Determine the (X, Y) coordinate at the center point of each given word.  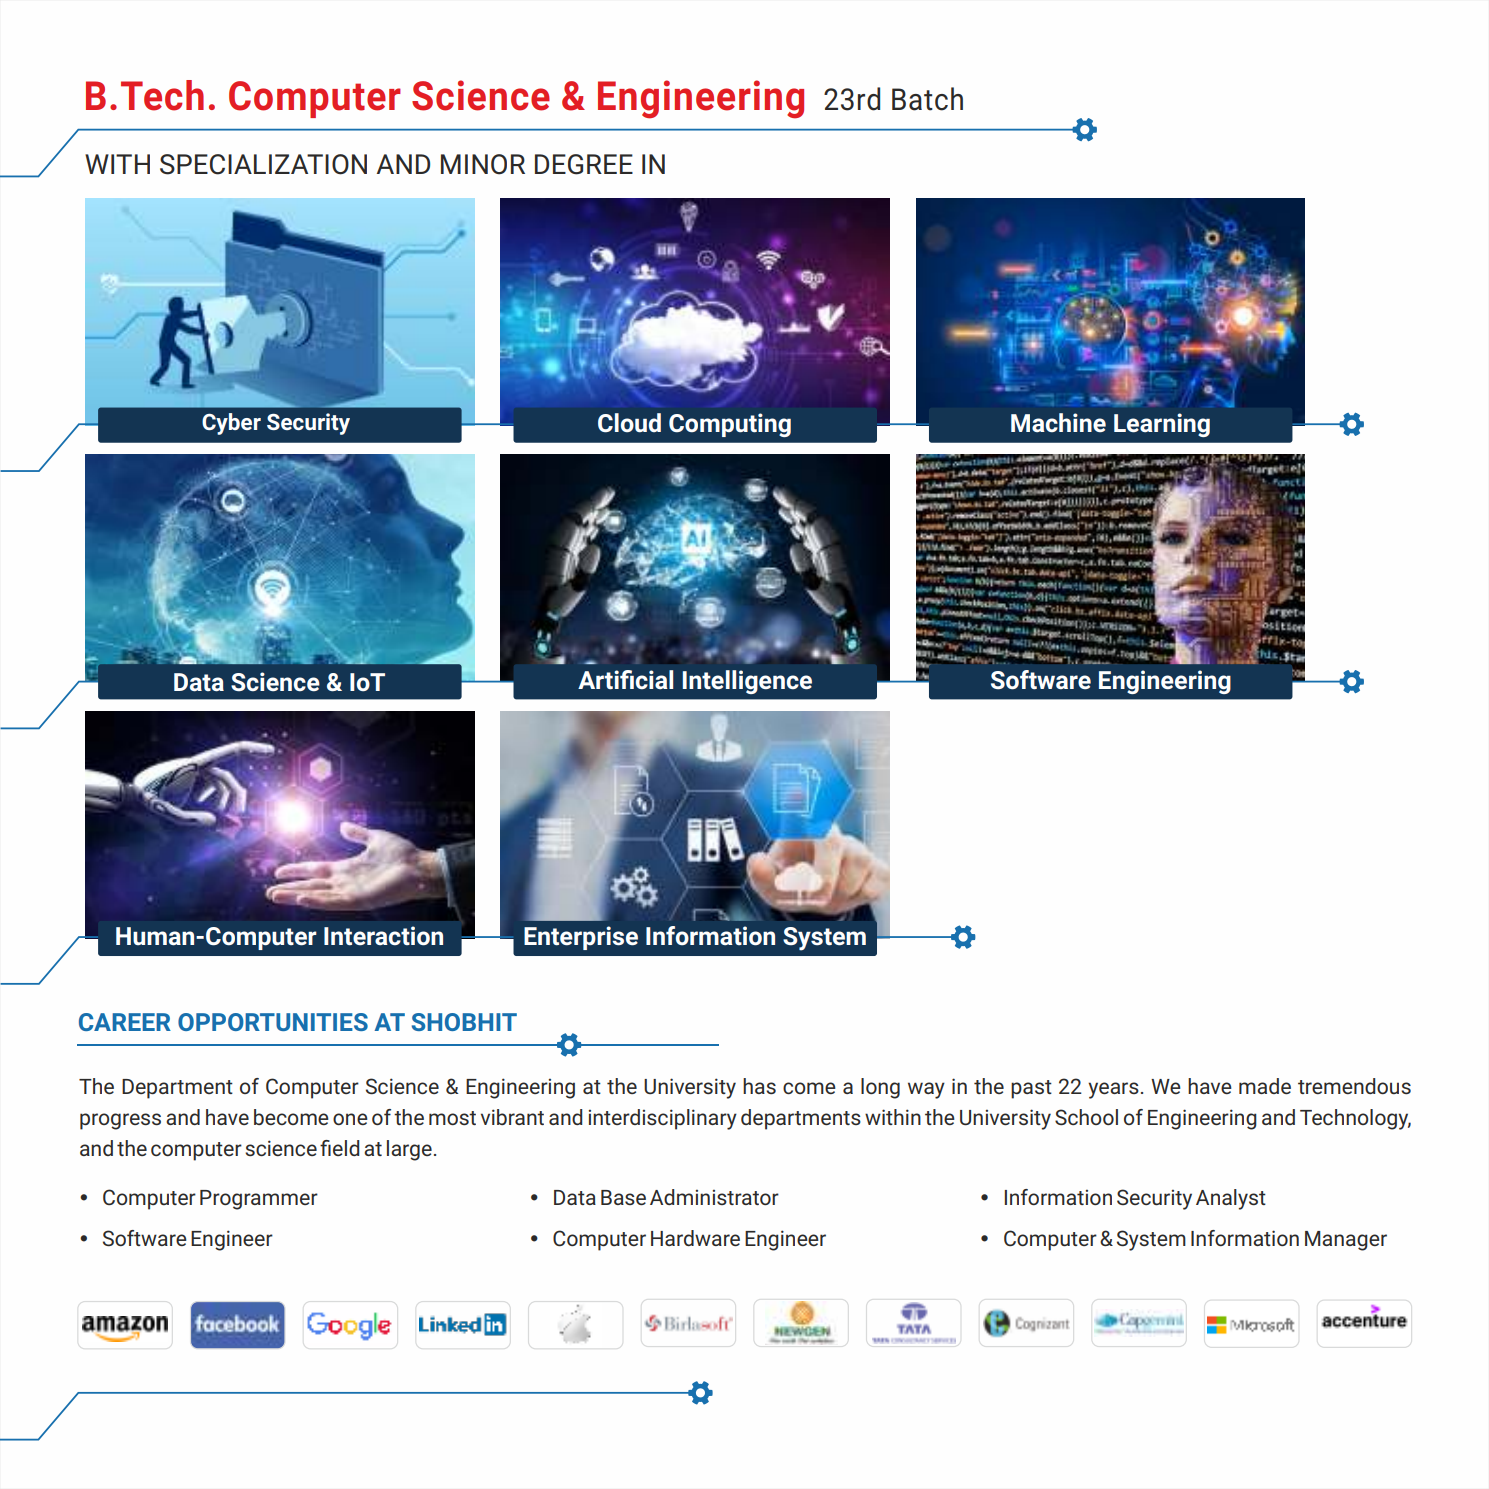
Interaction (383, 936)
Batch (927, 99)
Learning (1162, 425)
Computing (730, 425)
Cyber (231, 424)
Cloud (629, 423)
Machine (1058, 422)
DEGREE (584, 164)
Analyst (1231, 1199)
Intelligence (747, 682)
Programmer (259, 1200)
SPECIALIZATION (263, 164)
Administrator (714, 1197)
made (1265, 1086)
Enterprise (581, 938)
